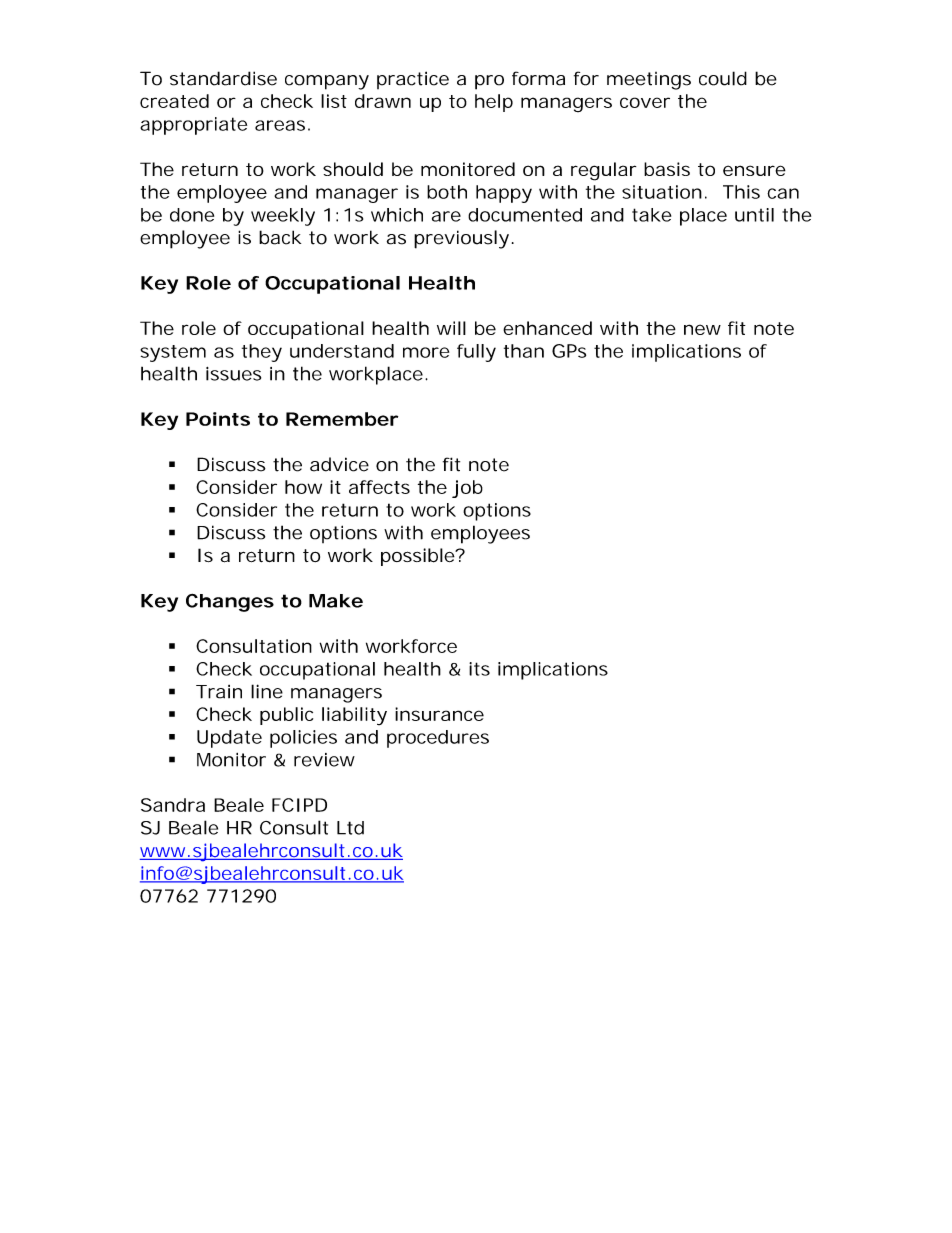 This document has width=952, height=1233. Describe the element at coordinates (173, 805) in the document. I see `Sandra` at that location.
